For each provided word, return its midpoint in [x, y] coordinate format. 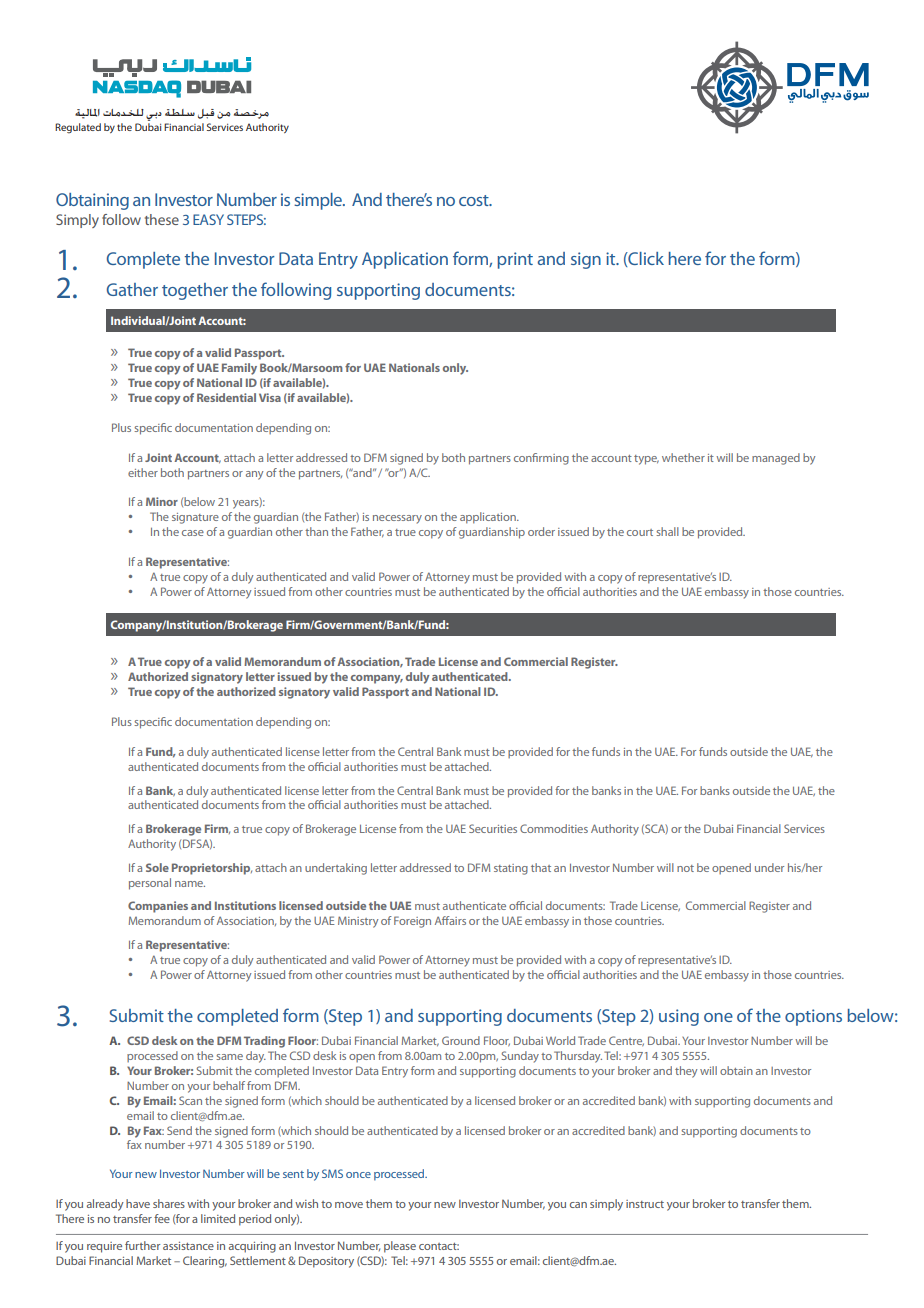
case [193, 533]
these [162, 219]
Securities [493, 828]
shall [667, 531]
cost [475, 200]
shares [169, 1203]
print [515, 260]
